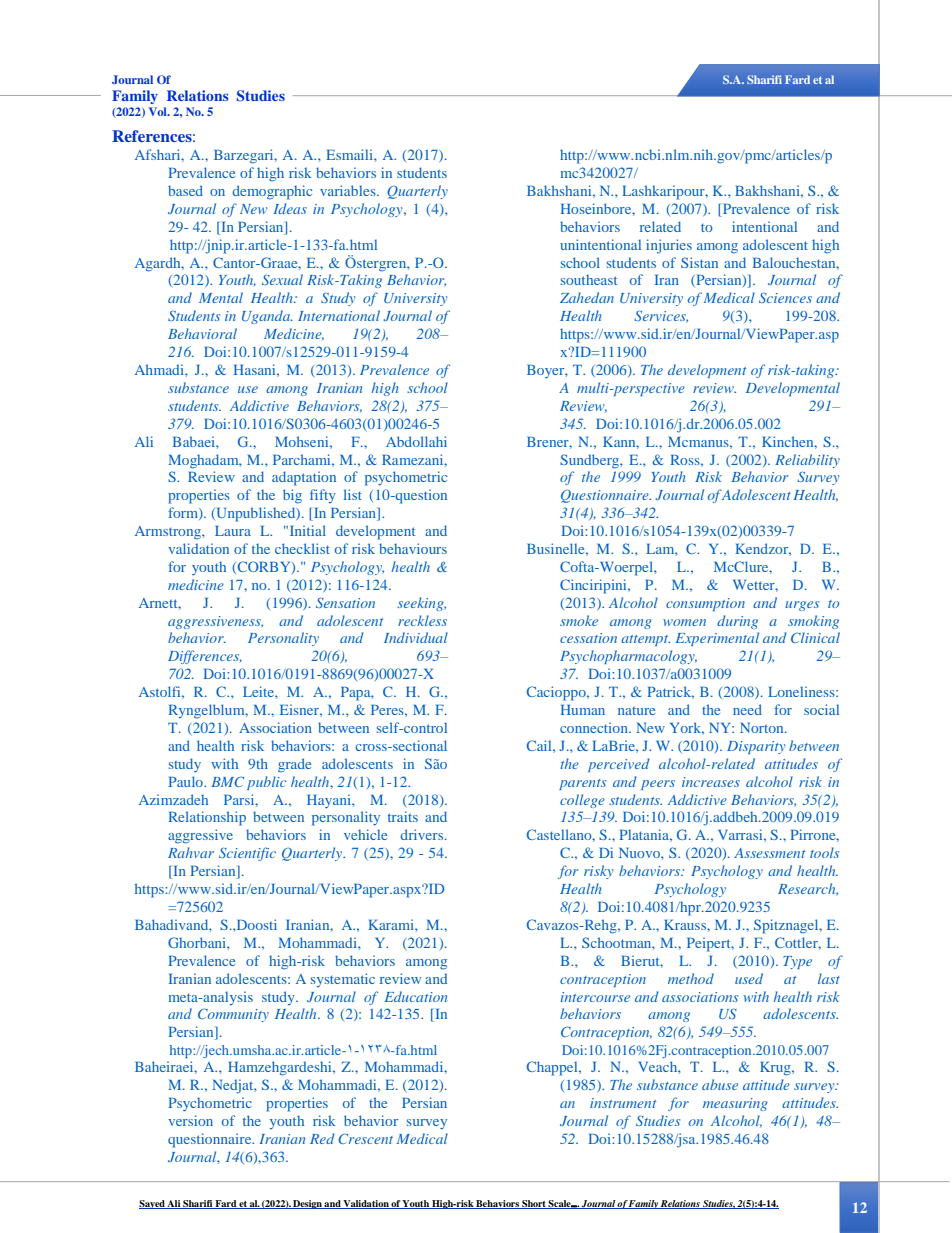 The width and height of the screenshot is (952, 1233). I want to click on variables, so click(349, 190).
